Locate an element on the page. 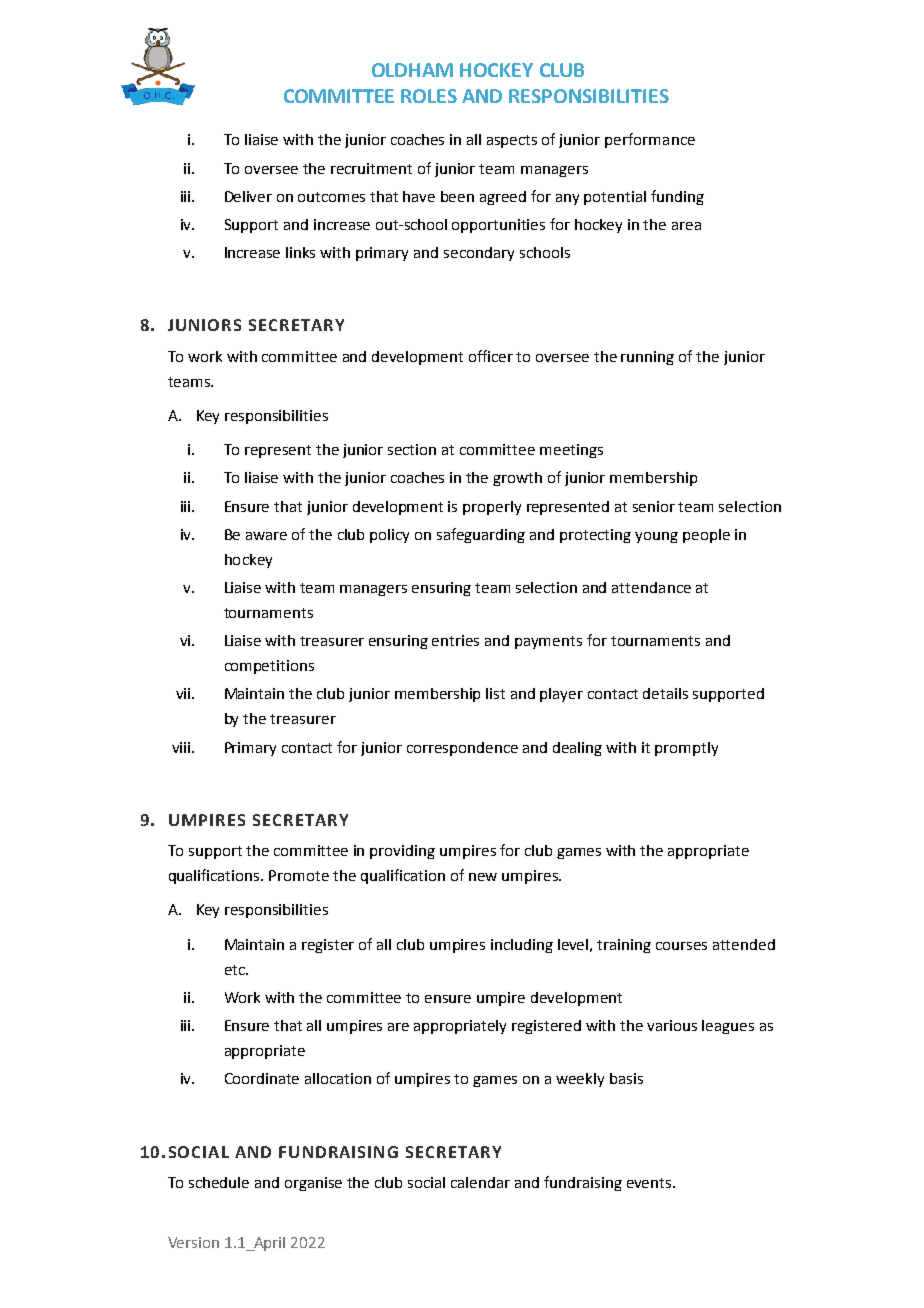  courses is located at coordinates (681, 946).
